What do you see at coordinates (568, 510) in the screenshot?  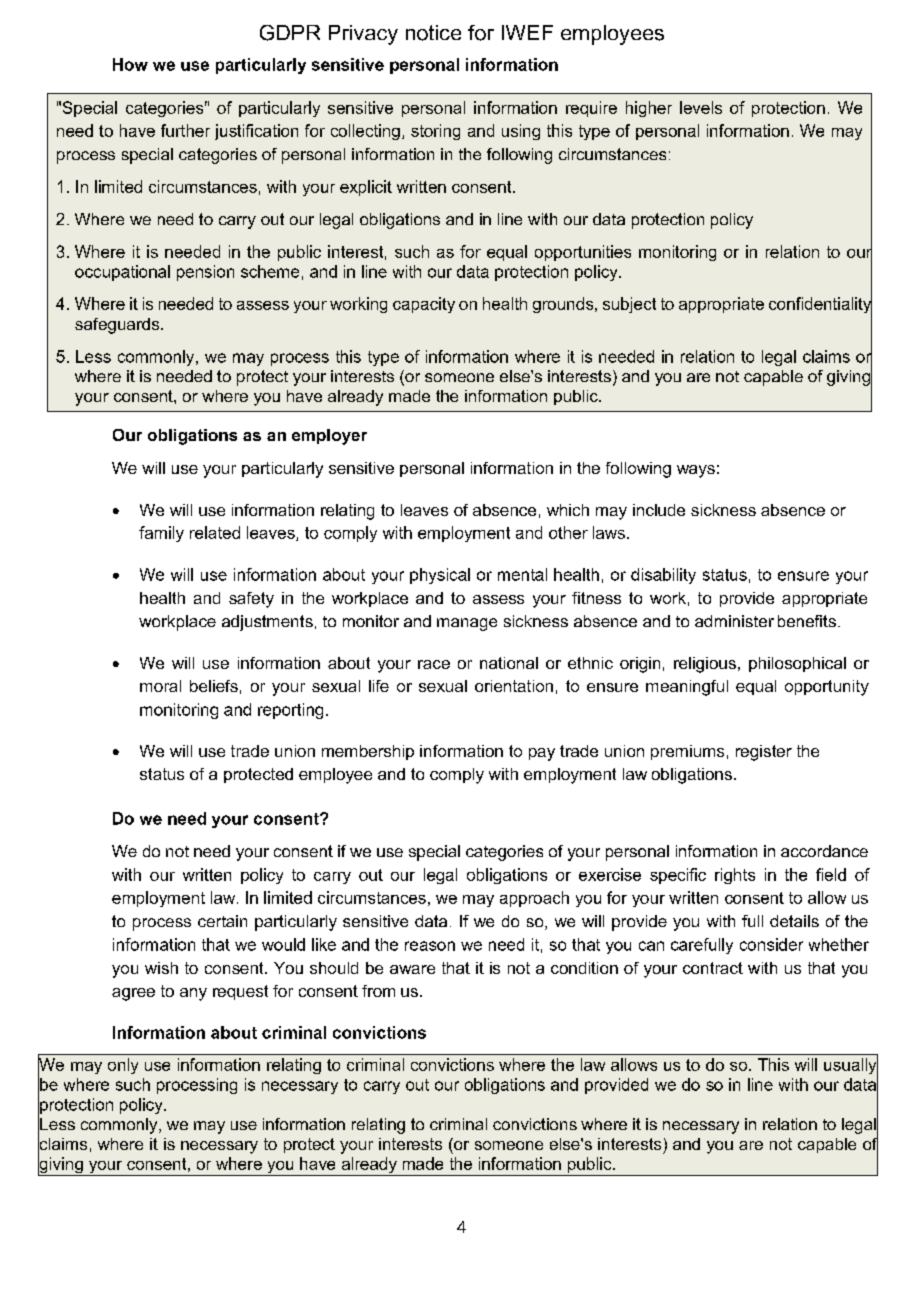 I see `which` at bounding box center [568, 510].
